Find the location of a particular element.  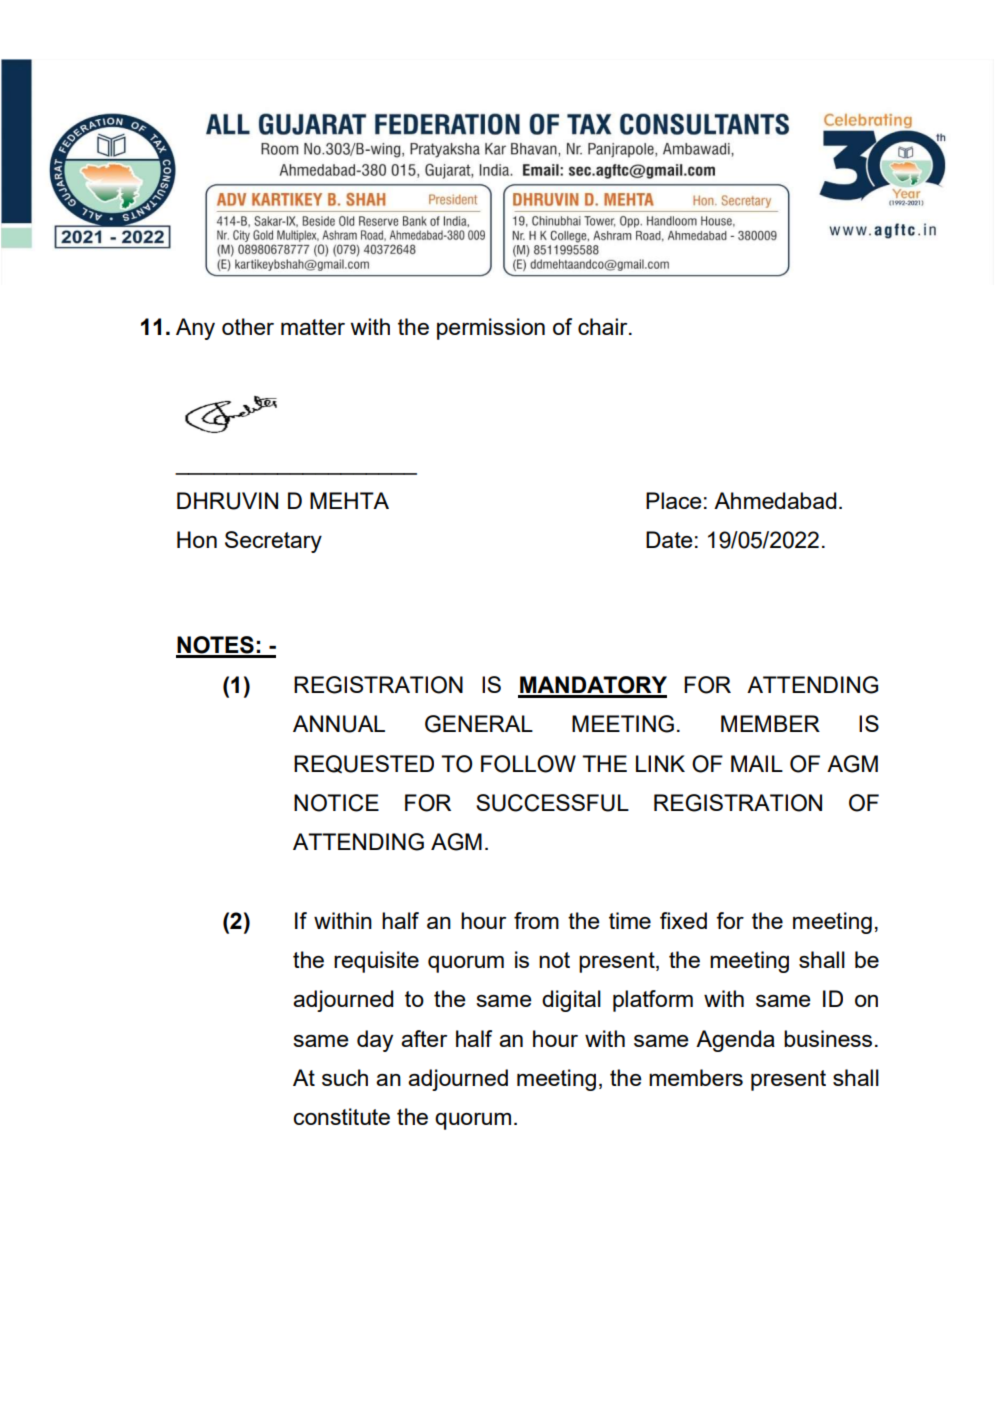

fixed is located at coordinates (683, 920).
